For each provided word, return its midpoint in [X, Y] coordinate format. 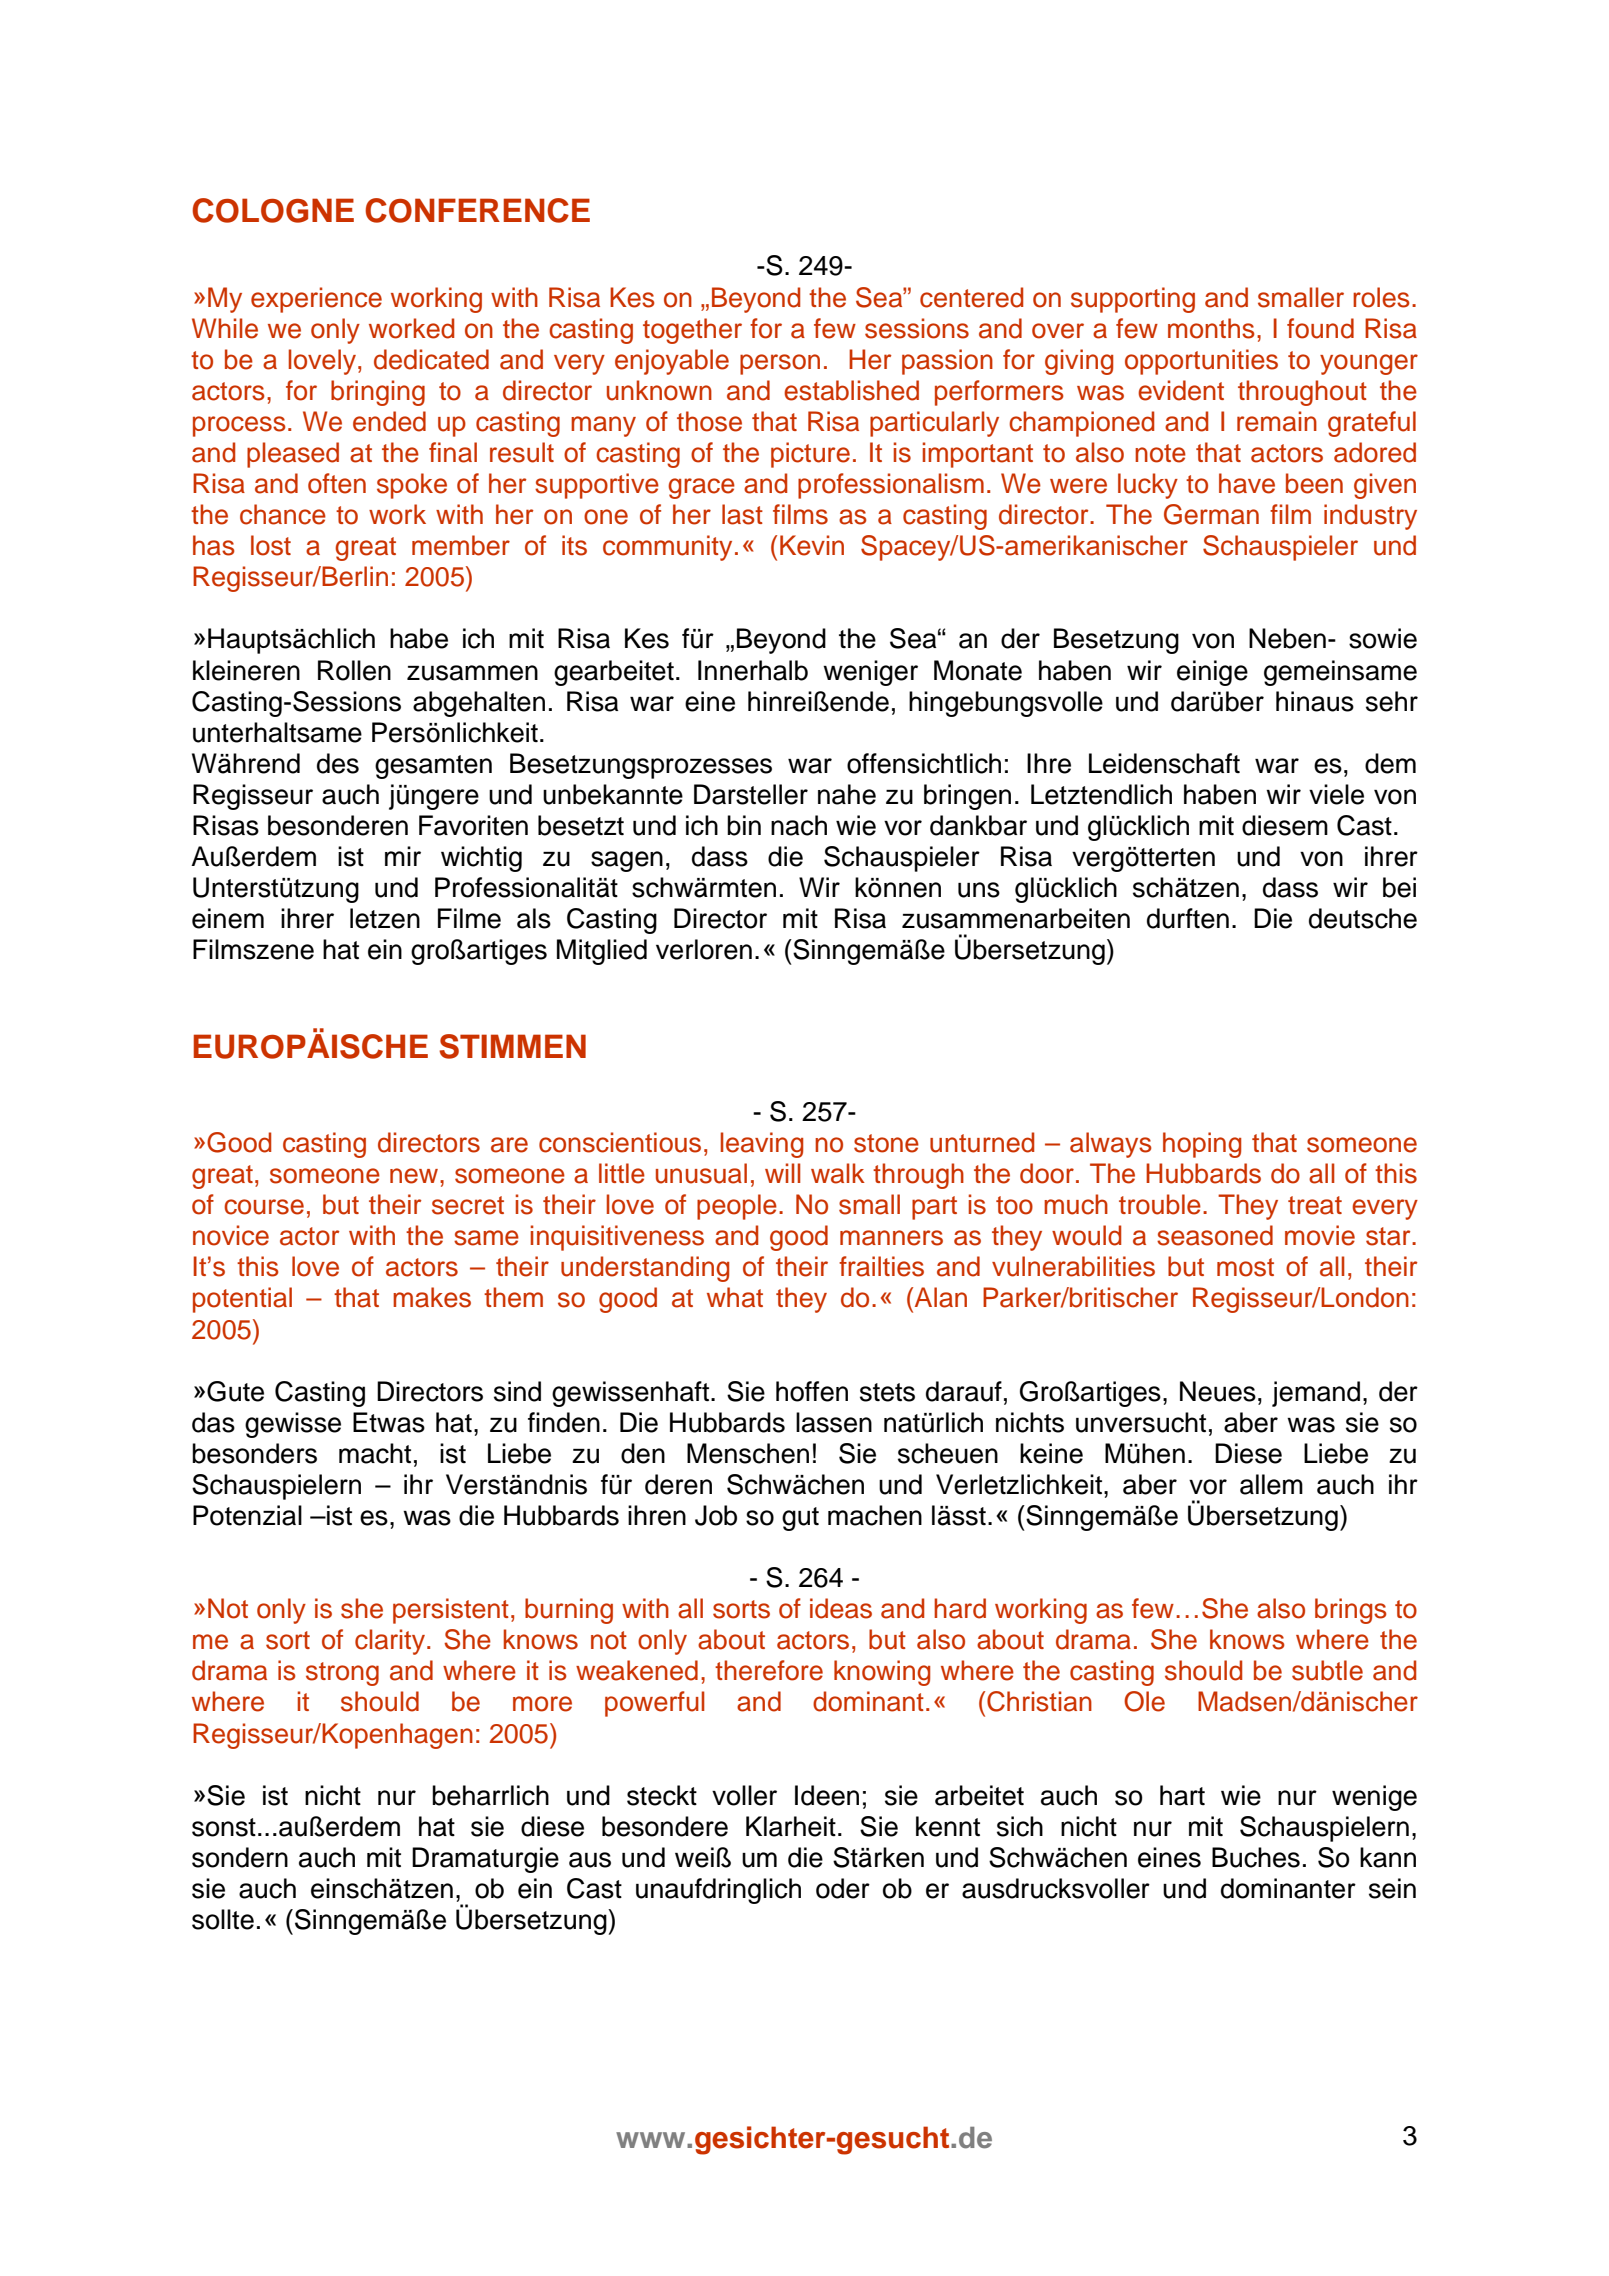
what [735, 1297]
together [692, 331]
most [1245, 1267]
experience [316, 300]
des [338, 763]
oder [843, 1888]
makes [432, 1297]
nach [799, 825]
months [1211, 328]
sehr [1392, 701]
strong [342, 1674]
